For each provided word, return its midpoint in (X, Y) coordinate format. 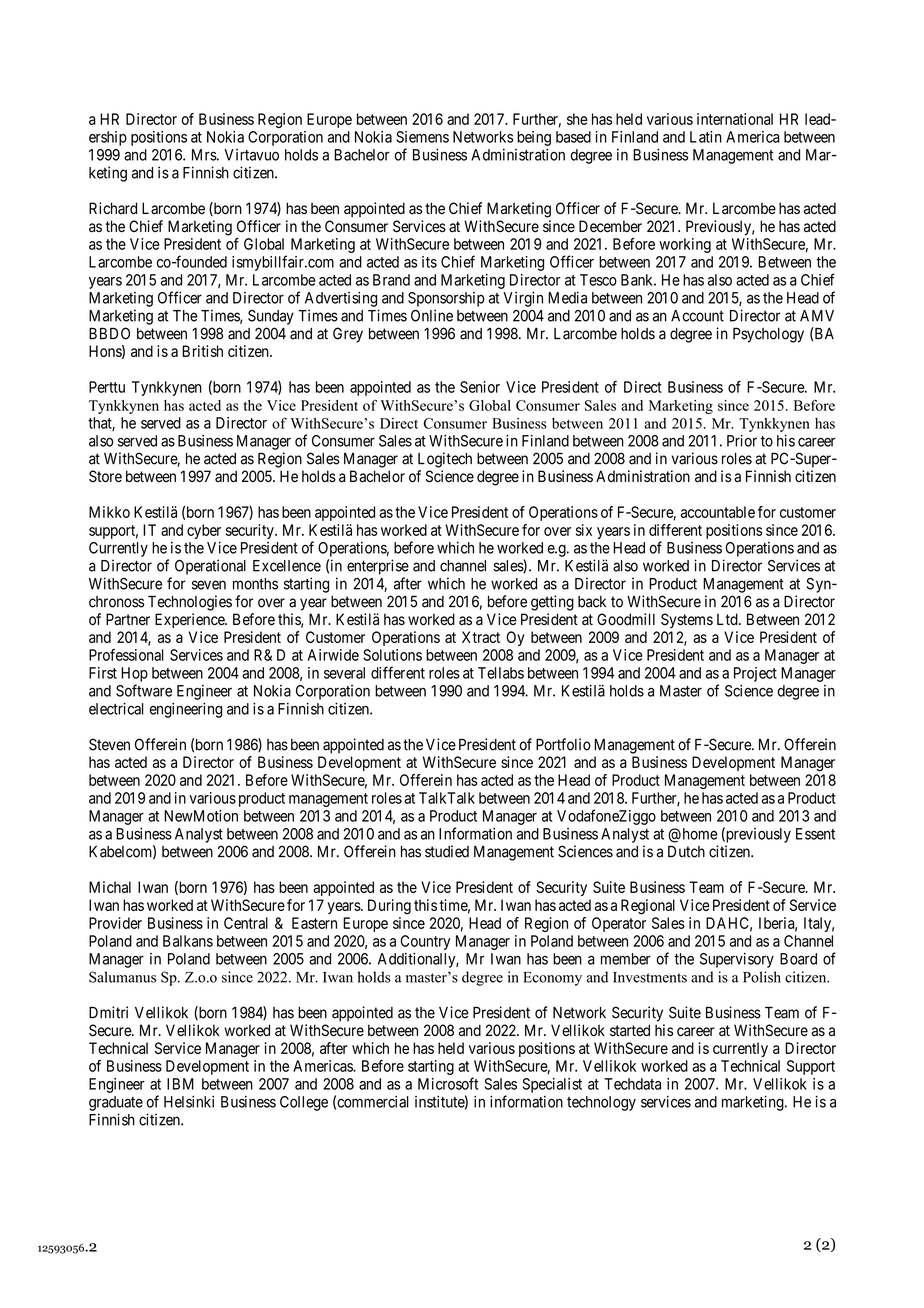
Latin (706, 137)
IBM (180, 1084)
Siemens (422, 137)
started (630, 1030)
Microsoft (448, 1083)
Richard (113, 208)
